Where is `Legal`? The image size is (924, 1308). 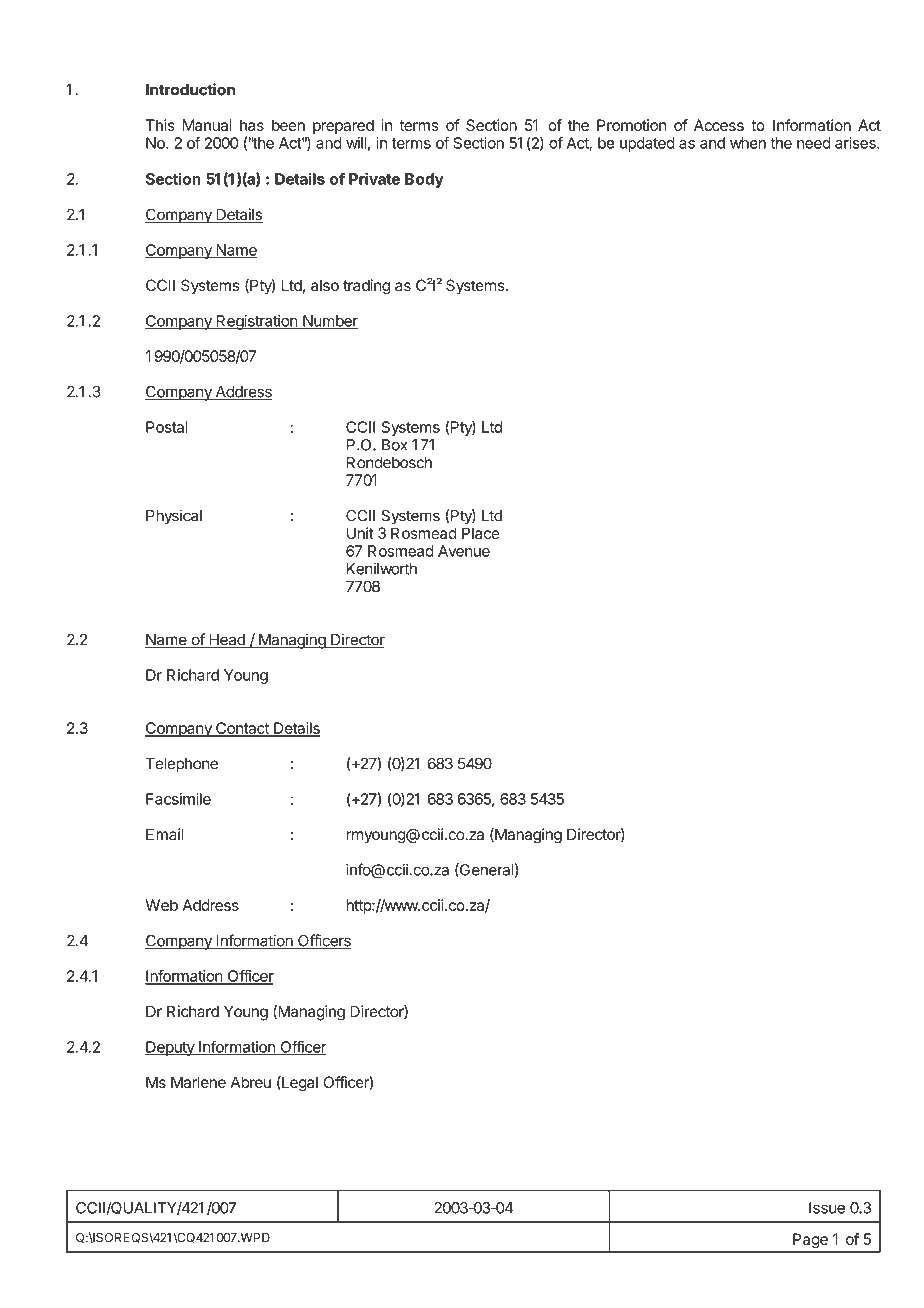 Legal is located at coordinates (299, 1084).
